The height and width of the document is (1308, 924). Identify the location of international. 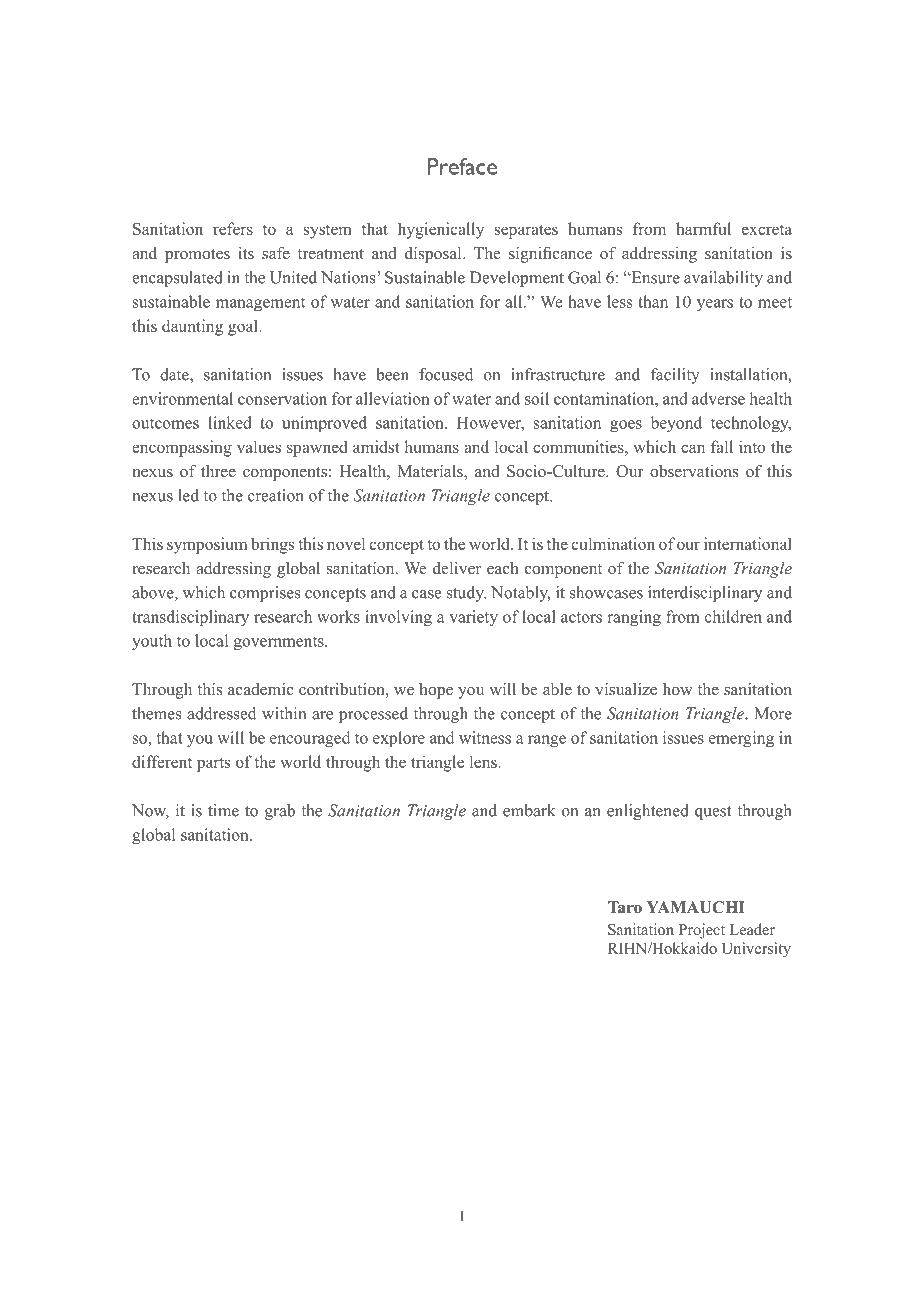
(748, 543).
